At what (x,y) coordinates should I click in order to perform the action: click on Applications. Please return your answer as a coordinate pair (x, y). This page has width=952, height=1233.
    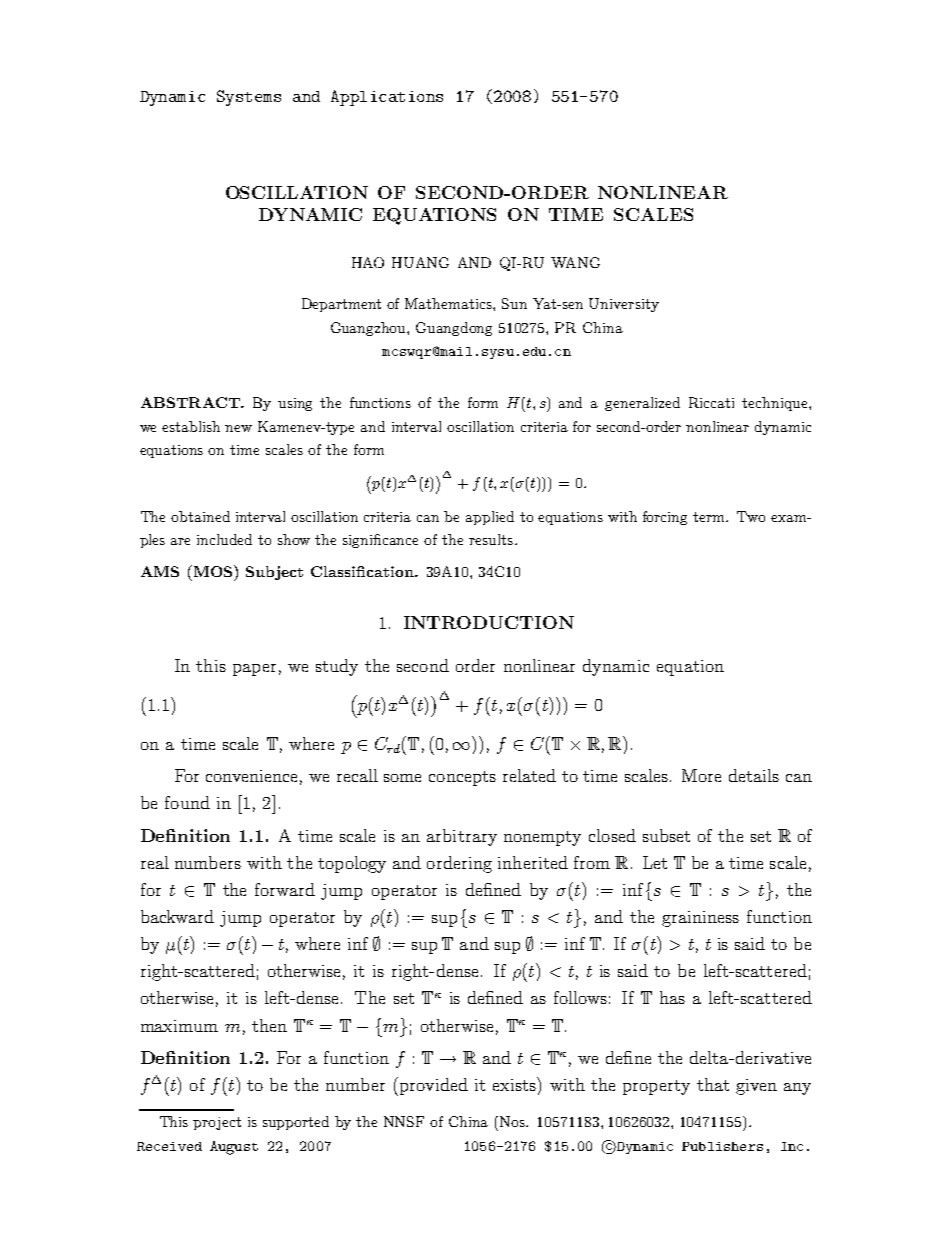
    Looking at the image, I should click on (387, 98).
